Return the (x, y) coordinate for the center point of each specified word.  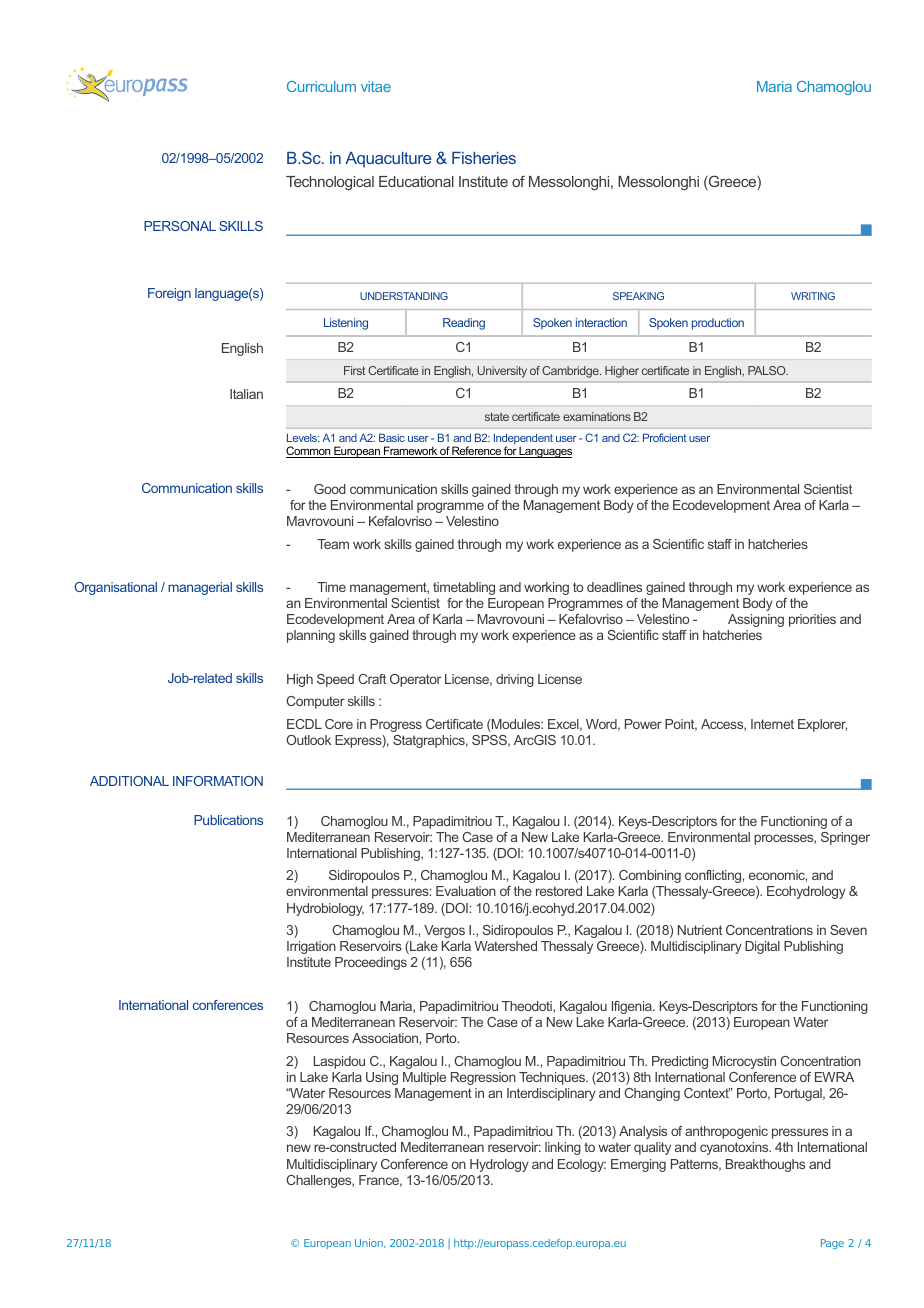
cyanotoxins (735, 1148)
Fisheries (484, 158)
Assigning (756, 620)
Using (382, 1078)
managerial (200, 588)
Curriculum (321, 86)
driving (515, 680)
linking (563, 1148)
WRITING (813, 296)
